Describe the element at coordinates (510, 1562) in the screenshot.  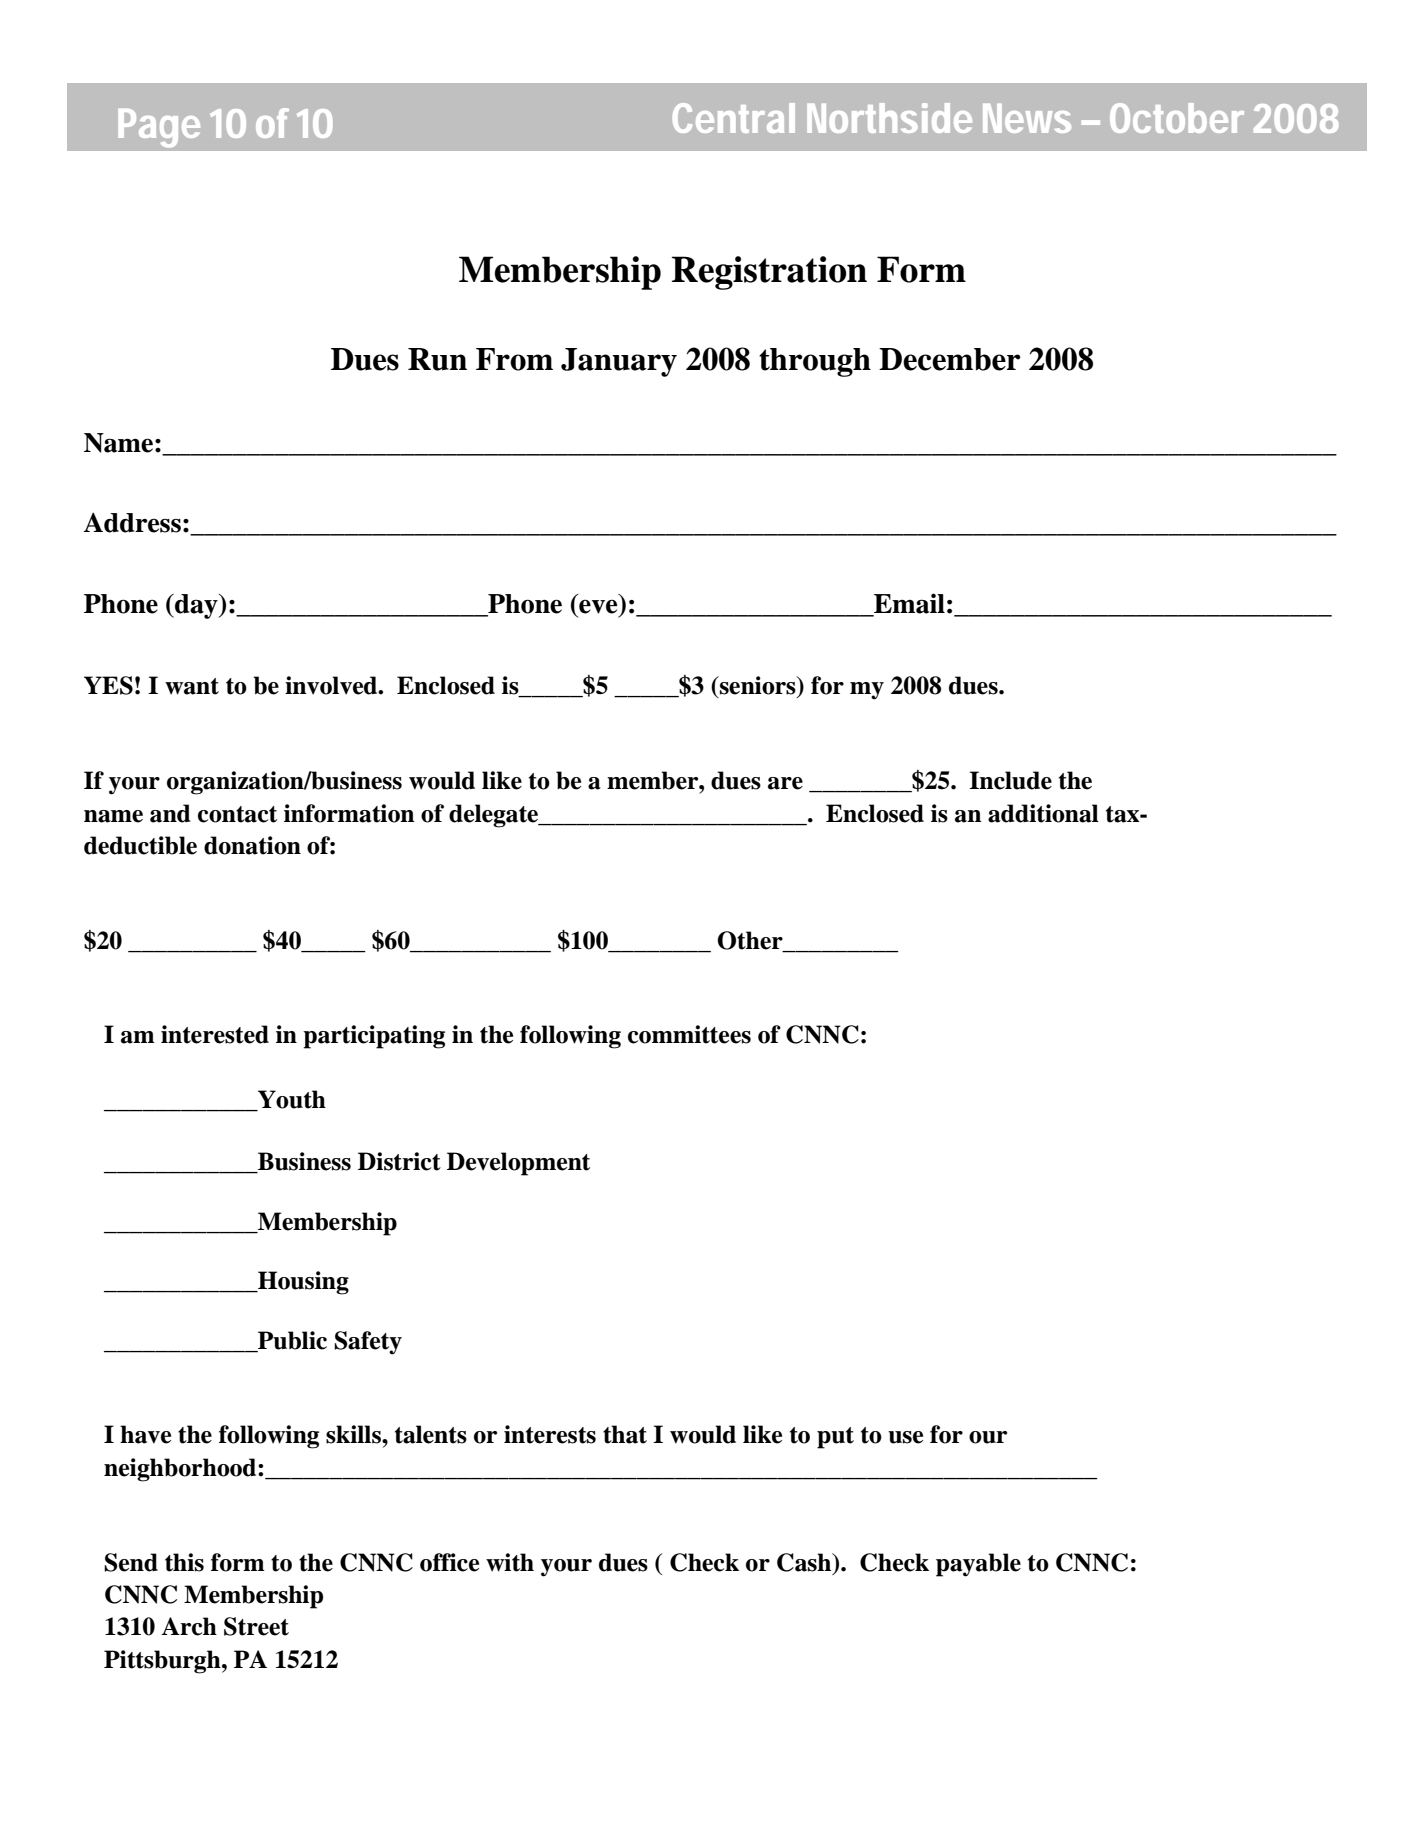
I see `with` at that location.
